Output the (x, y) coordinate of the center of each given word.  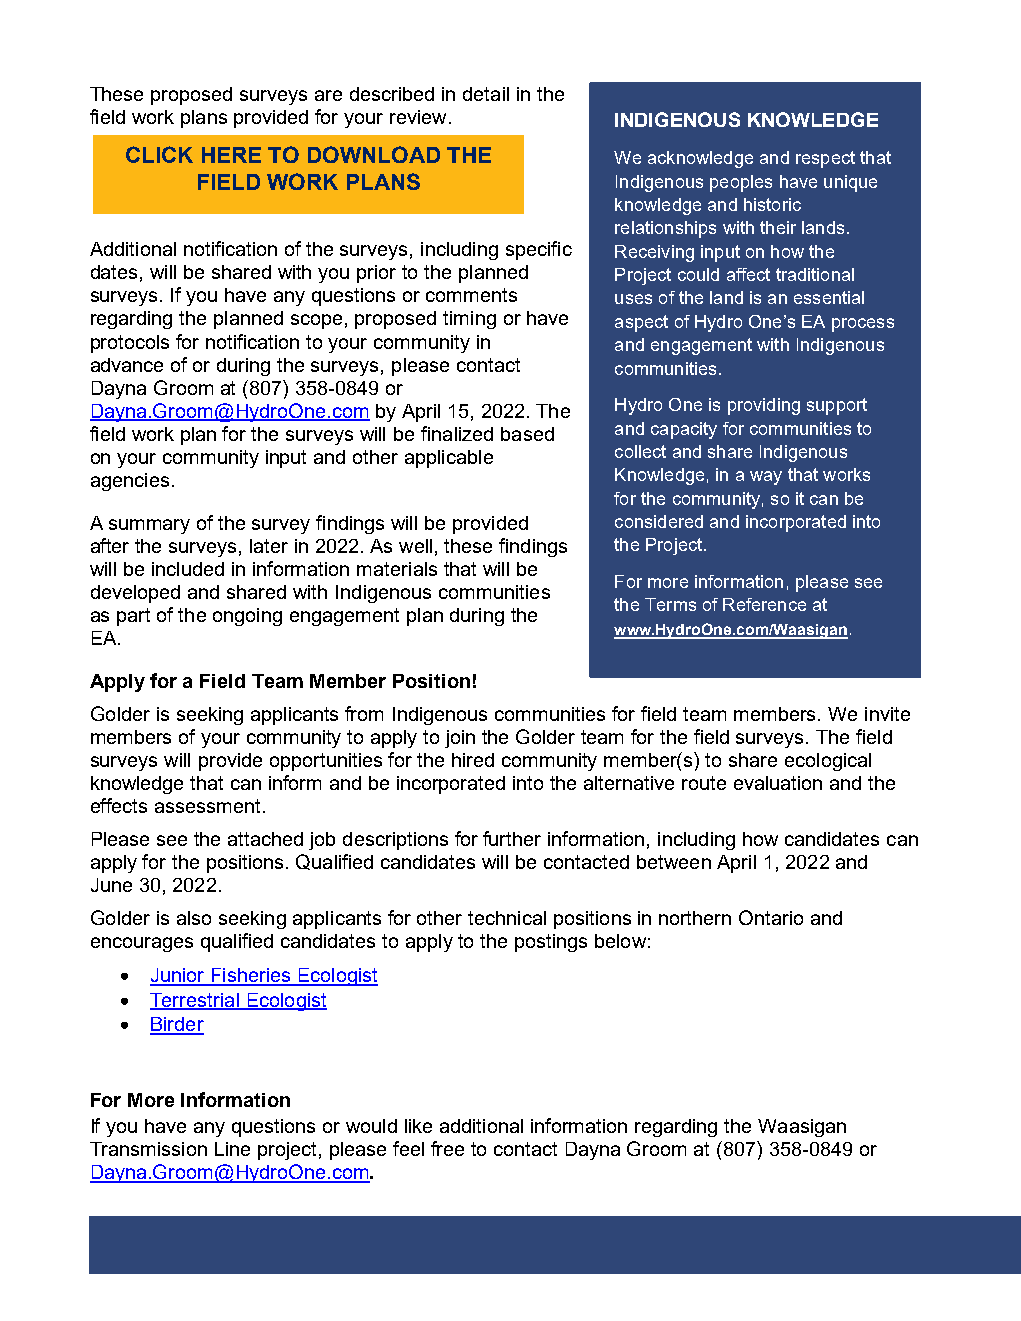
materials (397, 569)
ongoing (247, 617)
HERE (231, 155)
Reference (764, 604)
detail (486, 94)
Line (232, 1149)
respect (825, 159)
